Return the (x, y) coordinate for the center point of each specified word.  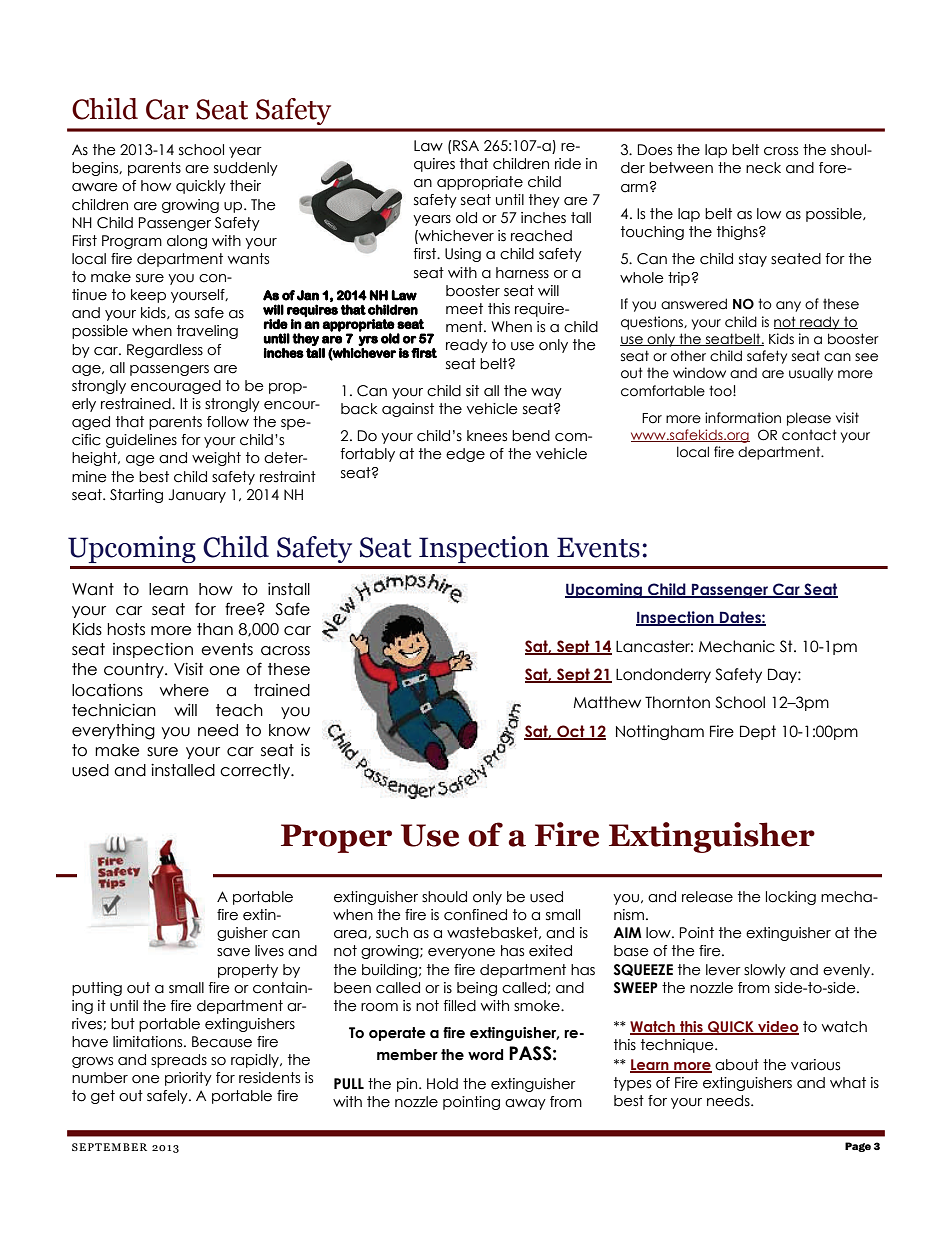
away (525, 1104)
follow (228, 422)
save (233, 952)
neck (763, 168)
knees (487, 436)
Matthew (607, 702)
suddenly (246, 169)
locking (791, 898)
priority (188, 1079)
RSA (466, 146)
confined (475, 915)
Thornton (677, 702)
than (215, 629)
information (743, 418)
